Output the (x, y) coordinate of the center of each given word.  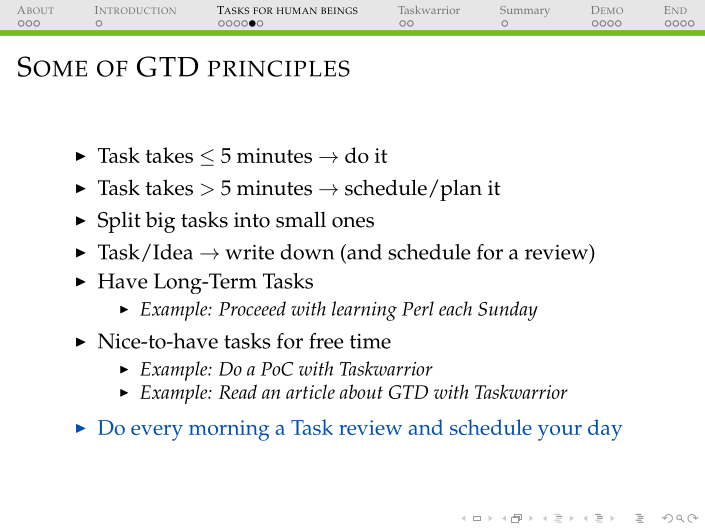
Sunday (508, 311)
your (560, 433)
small (301, 219)
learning (364, 311)
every (157, 433)
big (160, 222)
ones (353, 222)
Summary (525, 11)
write (249, 252)
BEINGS (339, 10)
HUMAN (297, 10)
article (310, 391)
